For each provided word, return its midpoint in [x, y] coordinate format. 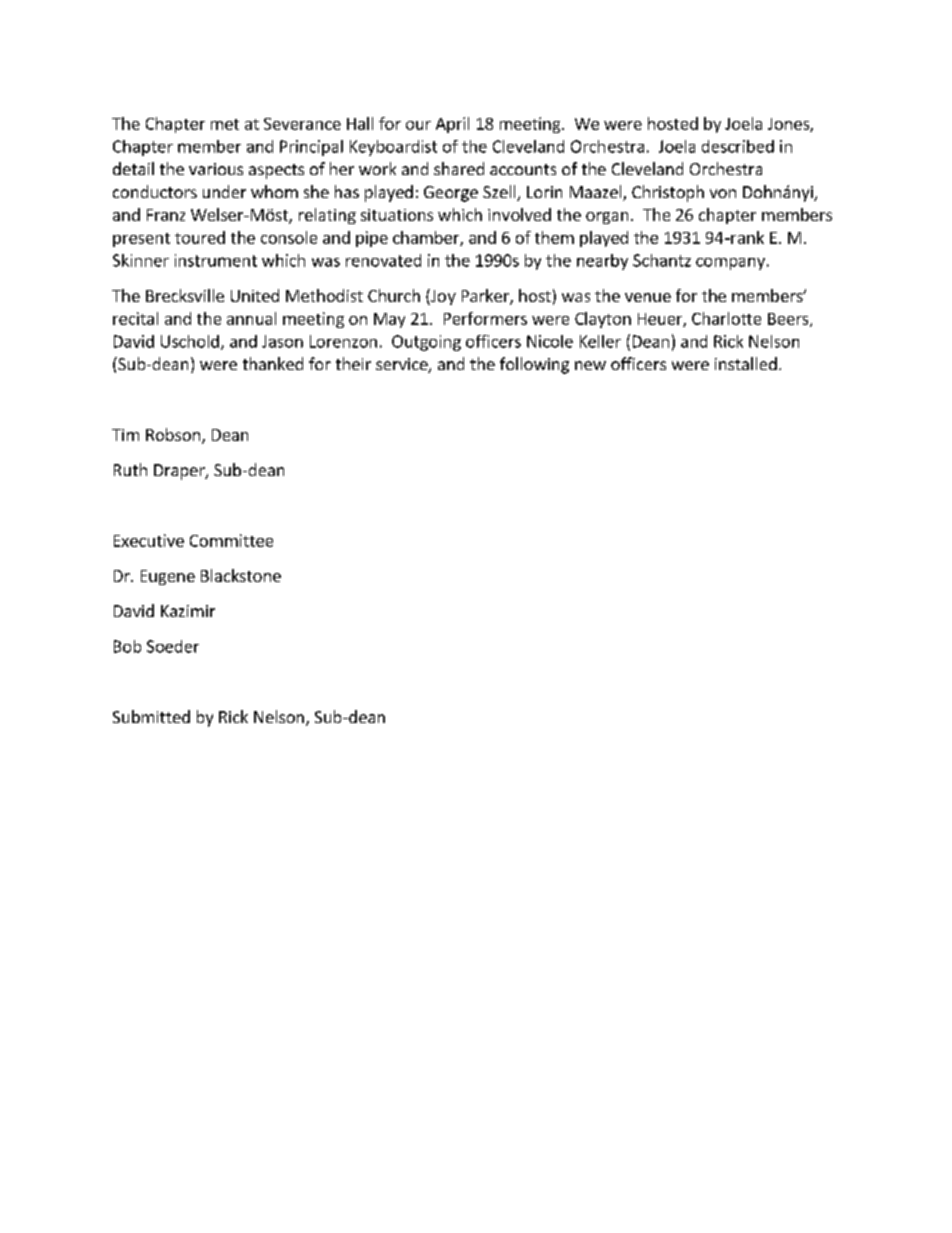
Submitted [151, 716]
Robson [173, 434]
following [534, 365]
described [738, 146]
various [216, 169]
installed [746, 363]
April [452, 125]
